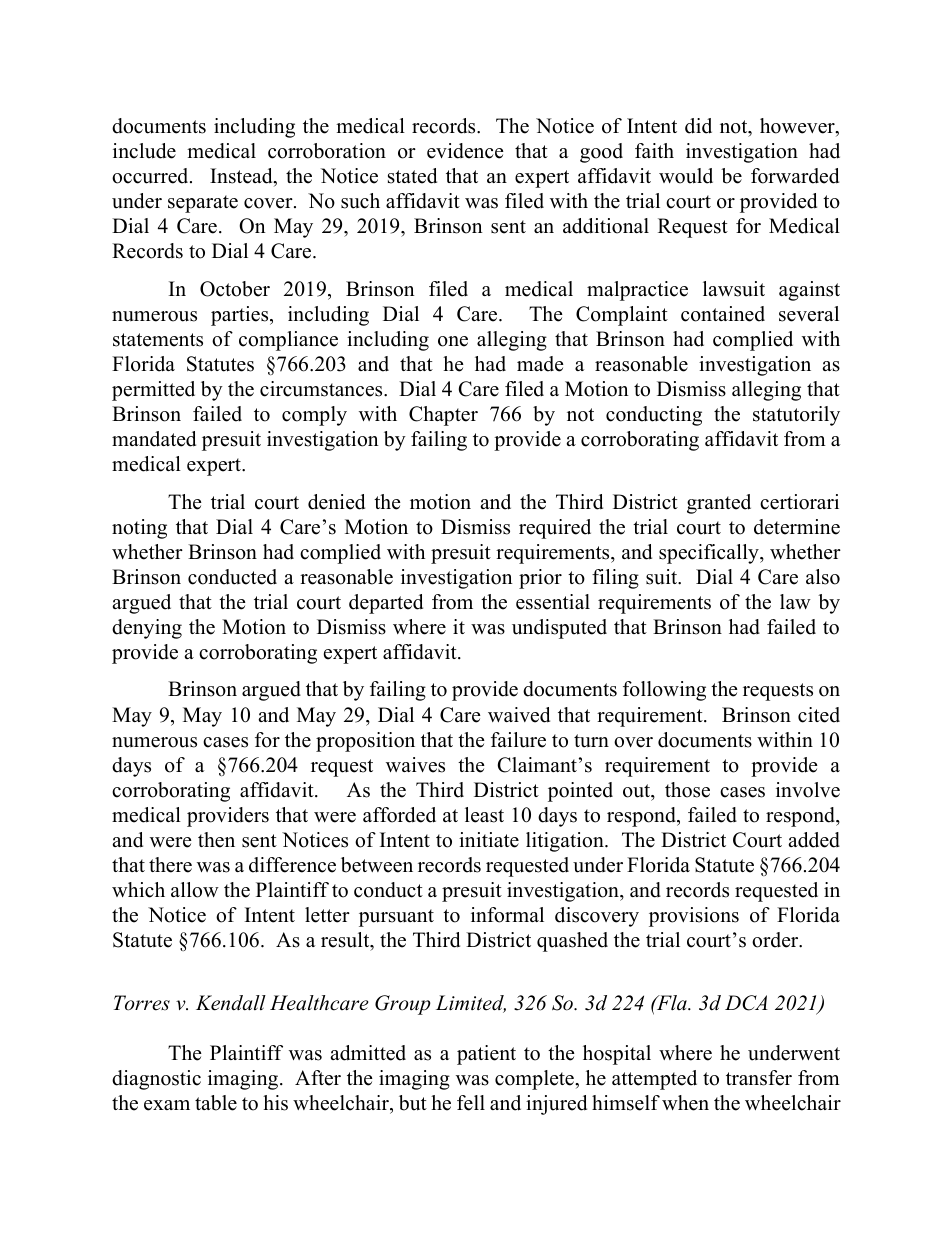 Image resolution: width=952 pixels, height=1233 pixels. What do you see at coordinates (719, 504) in the screenshot?
I see `granted` at bounding box center [719, 504].
